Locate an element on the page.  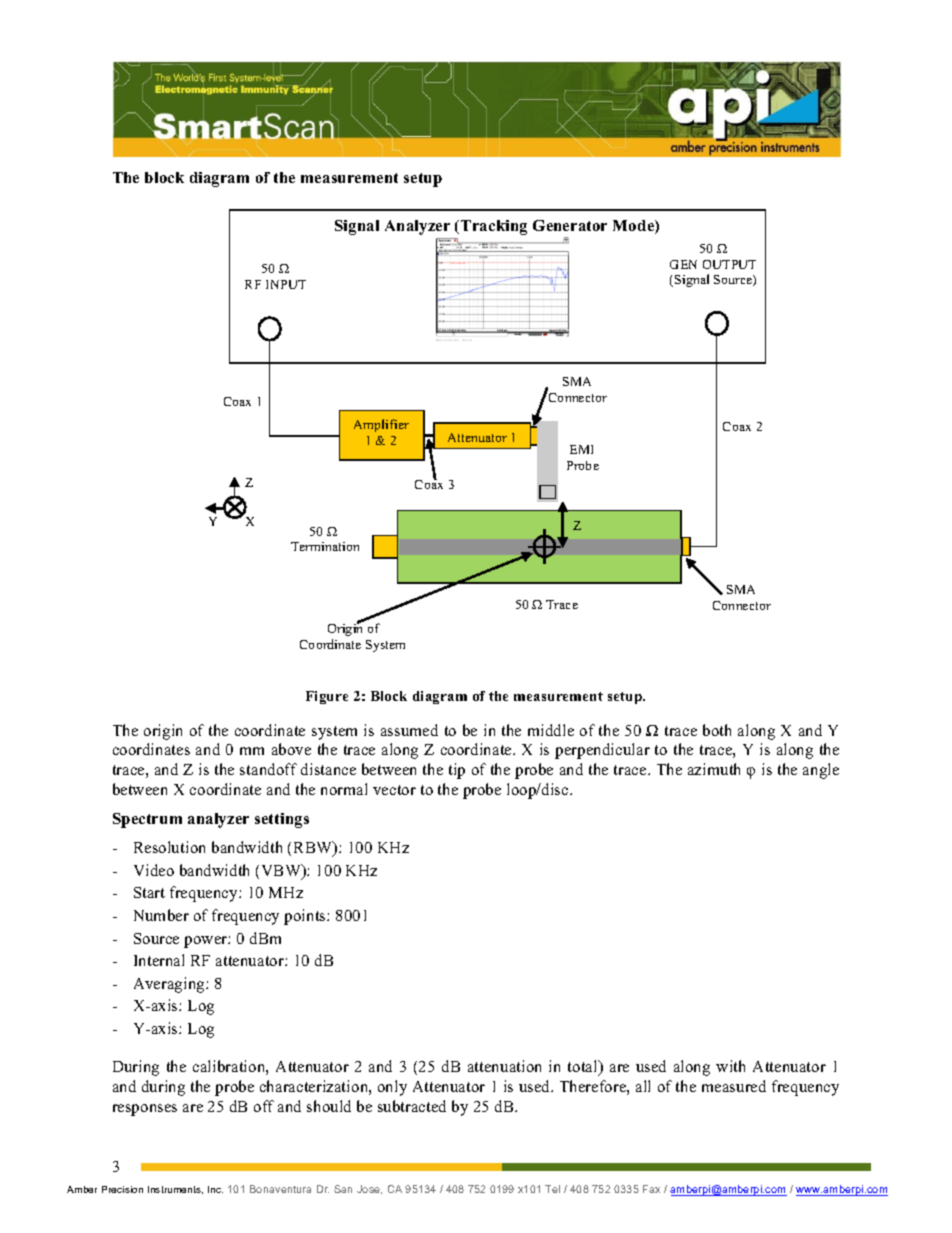
assumed is located at coordinates (409, 730).
